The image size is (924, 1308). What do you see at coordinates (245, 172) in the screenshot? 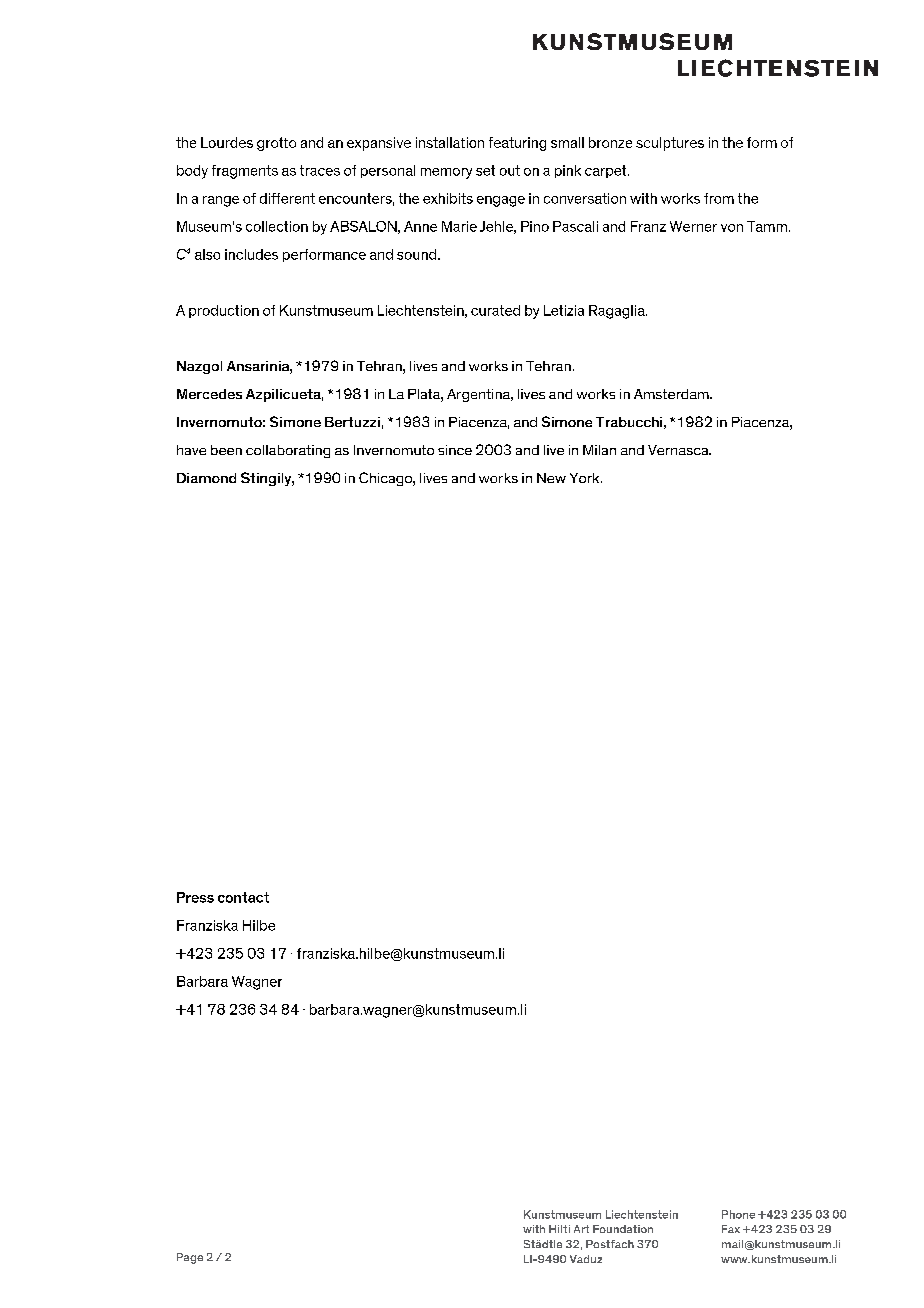
I see `fragments` at bounding box center [245, 172].
